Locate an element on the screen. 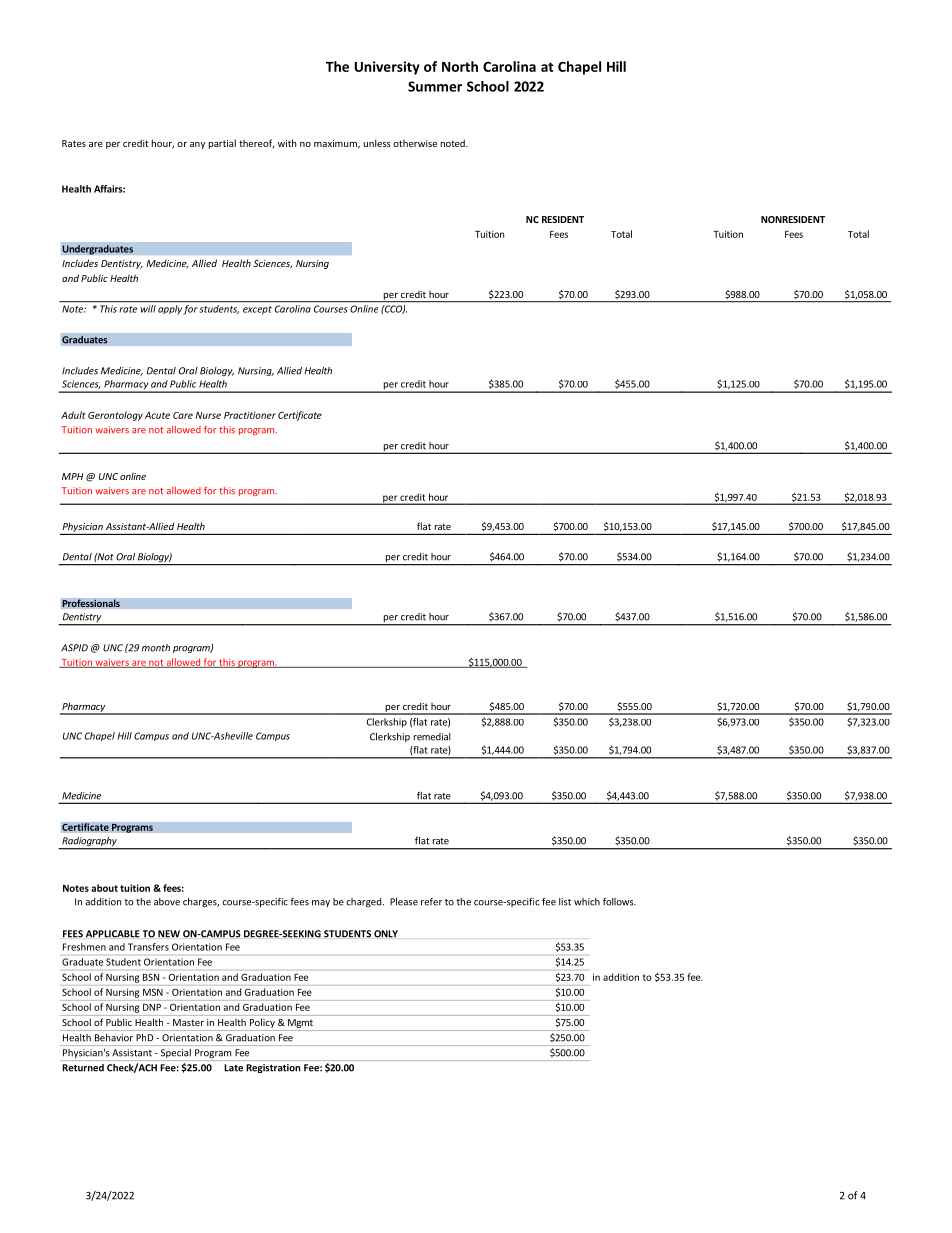  any is located at coordinates (197, 145).
